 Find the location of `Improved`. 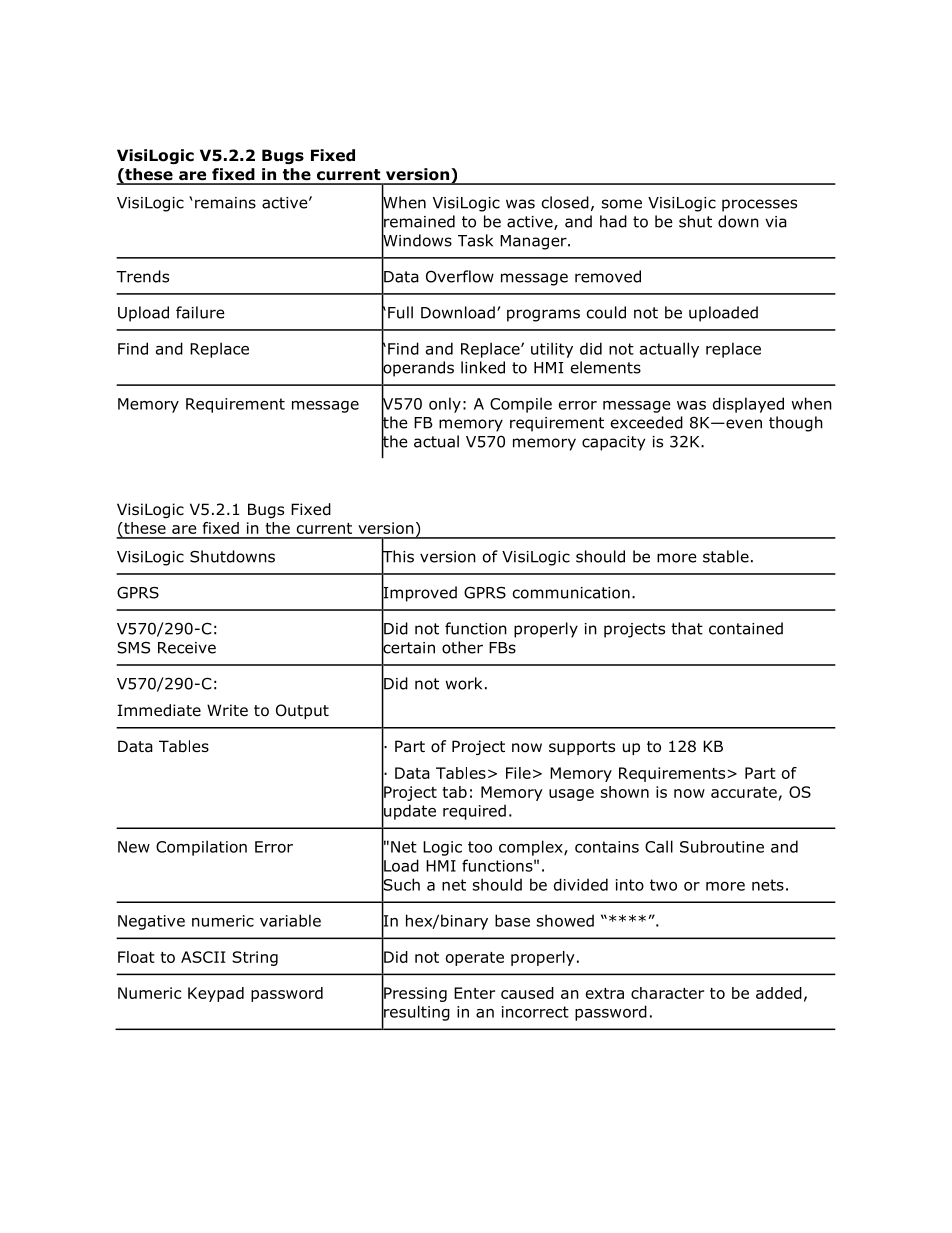

Improved is located at coordinates (419, 594).
